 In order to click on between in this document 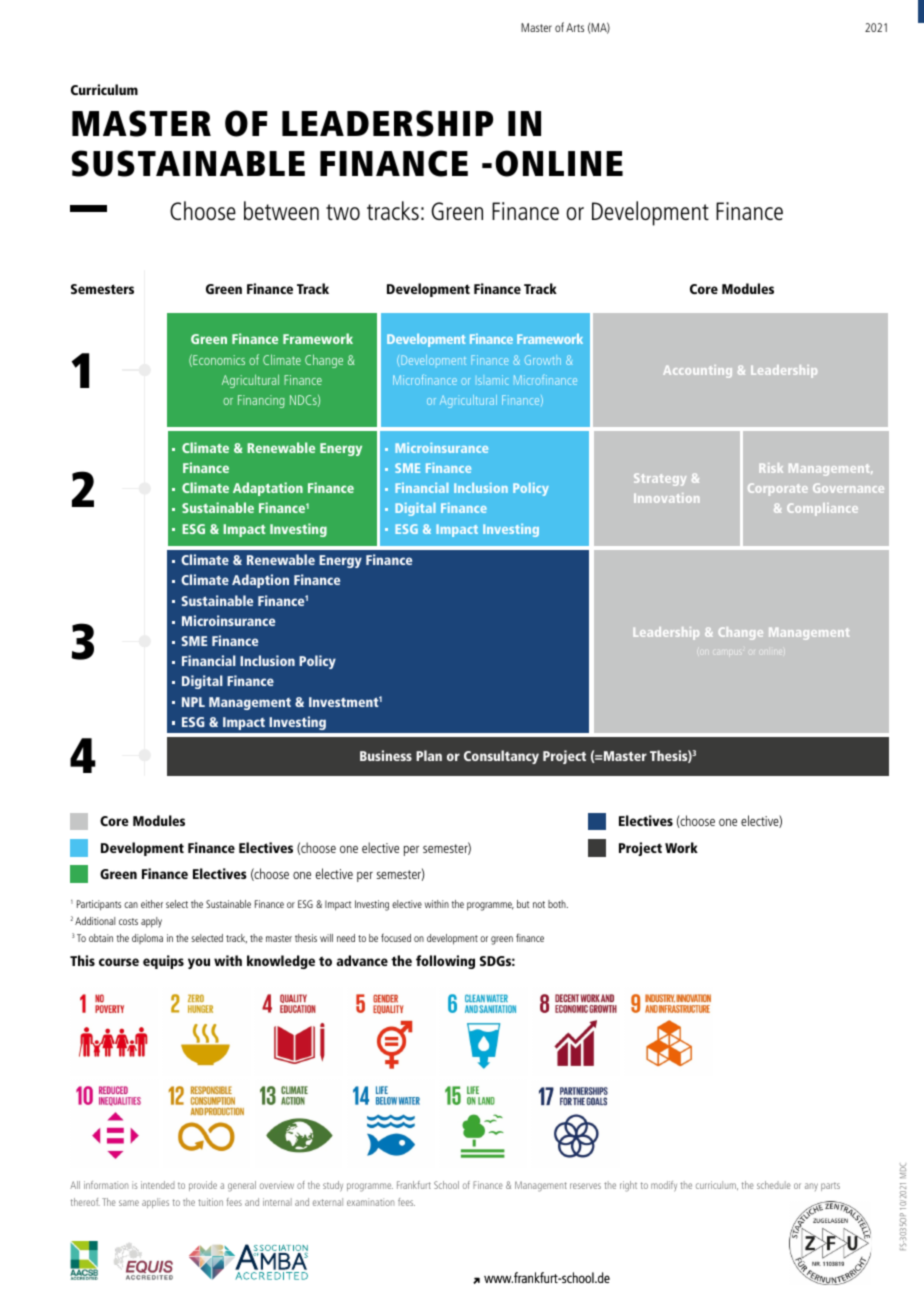, I will do `click(281, 210)`.
